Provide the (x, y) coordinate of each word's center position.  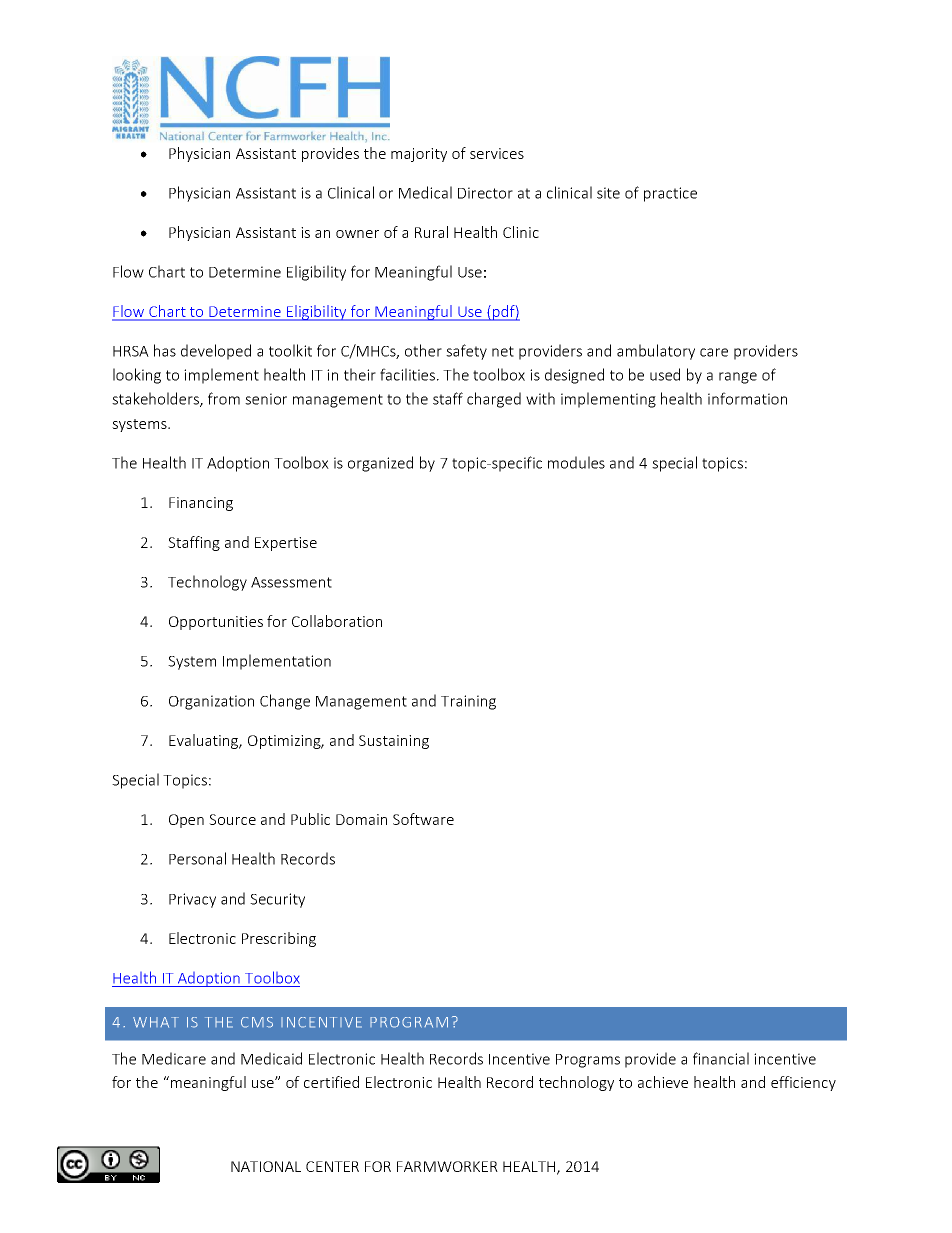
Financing (201, 504)
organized (380, 464)
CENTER (332, 1166)
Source (232, 819)
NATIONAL (266, 1166)
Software (423, 819)
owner (357, 234)
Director (485, 193)
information (747, 398)
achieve (663, 1082)
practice (670, 194)
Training (468, 702)
